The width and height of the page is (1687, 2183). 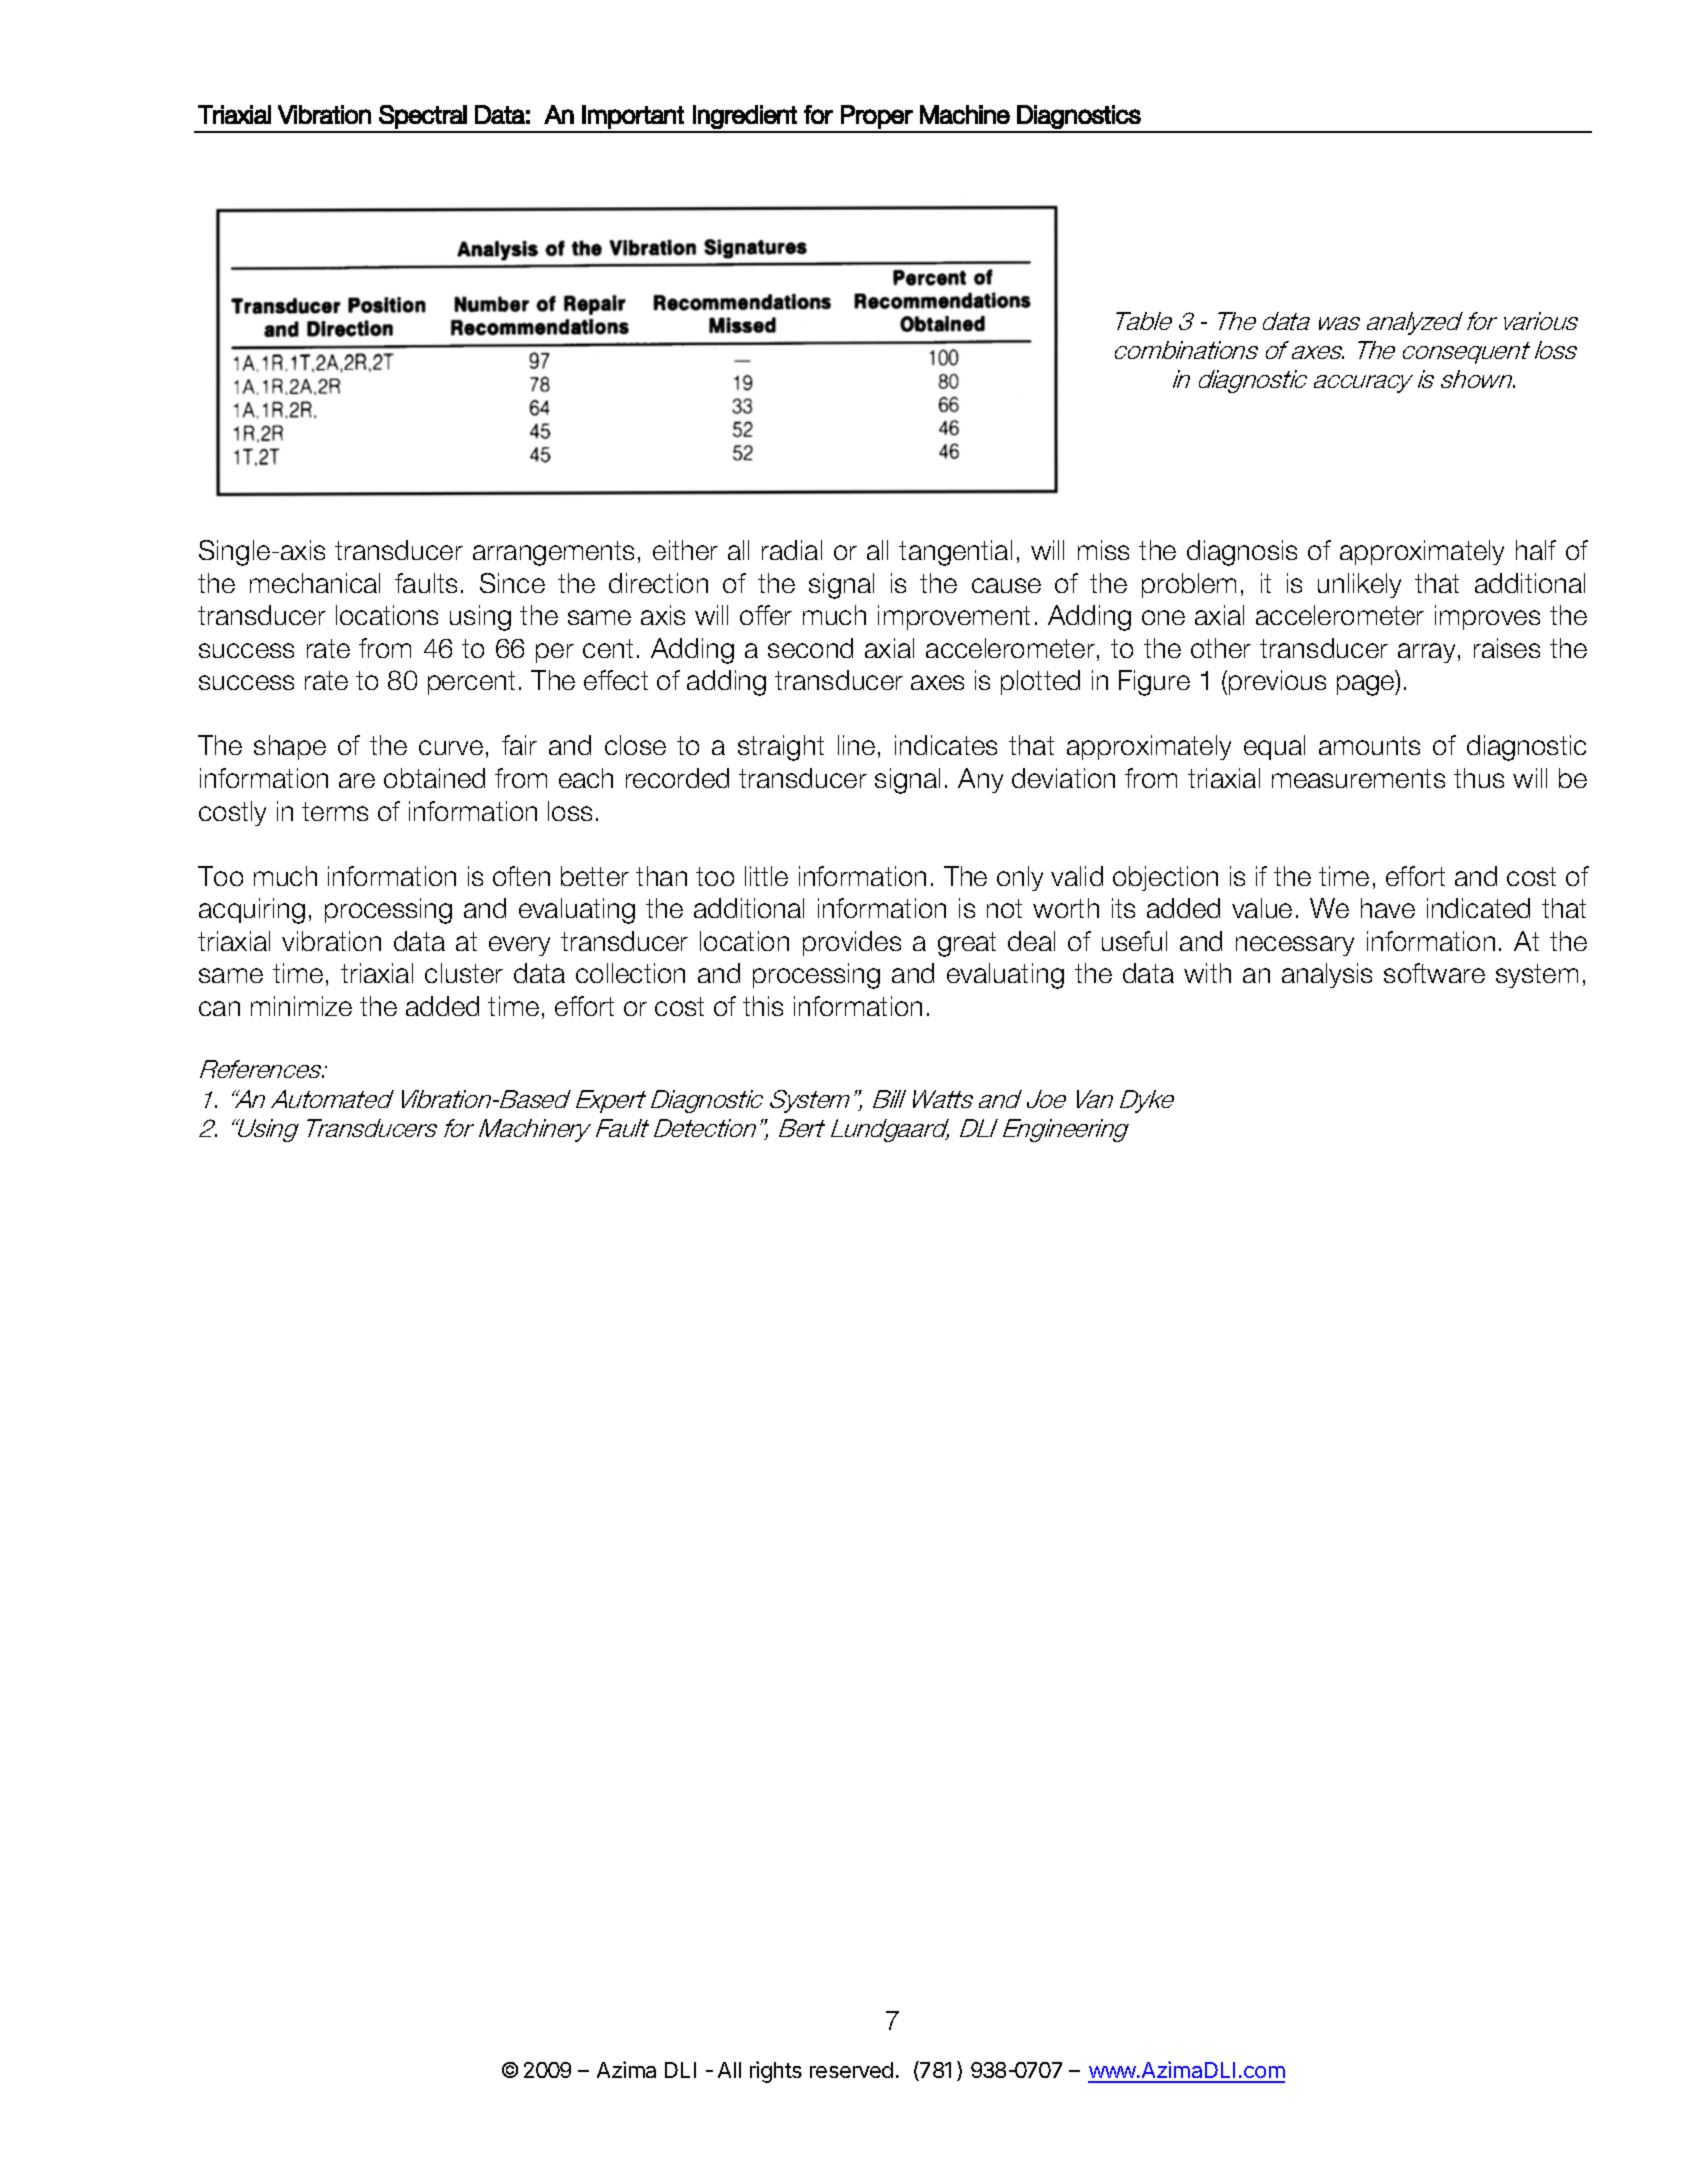 I want to click on unlikely, so click(x=1359, y=585).
